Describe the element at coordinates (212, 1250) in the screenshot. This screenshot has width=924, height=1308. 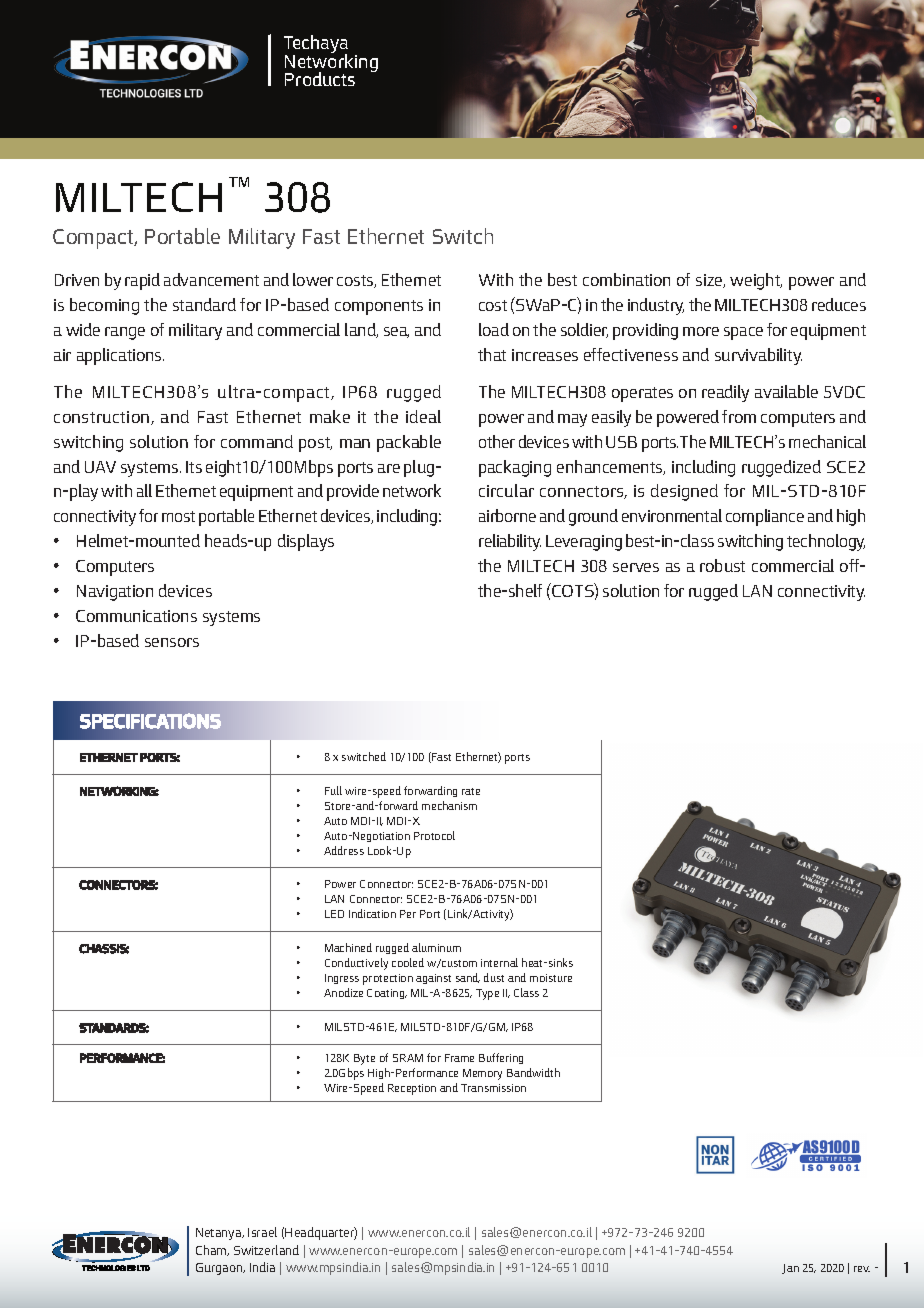
I see `Cham` at that location.
